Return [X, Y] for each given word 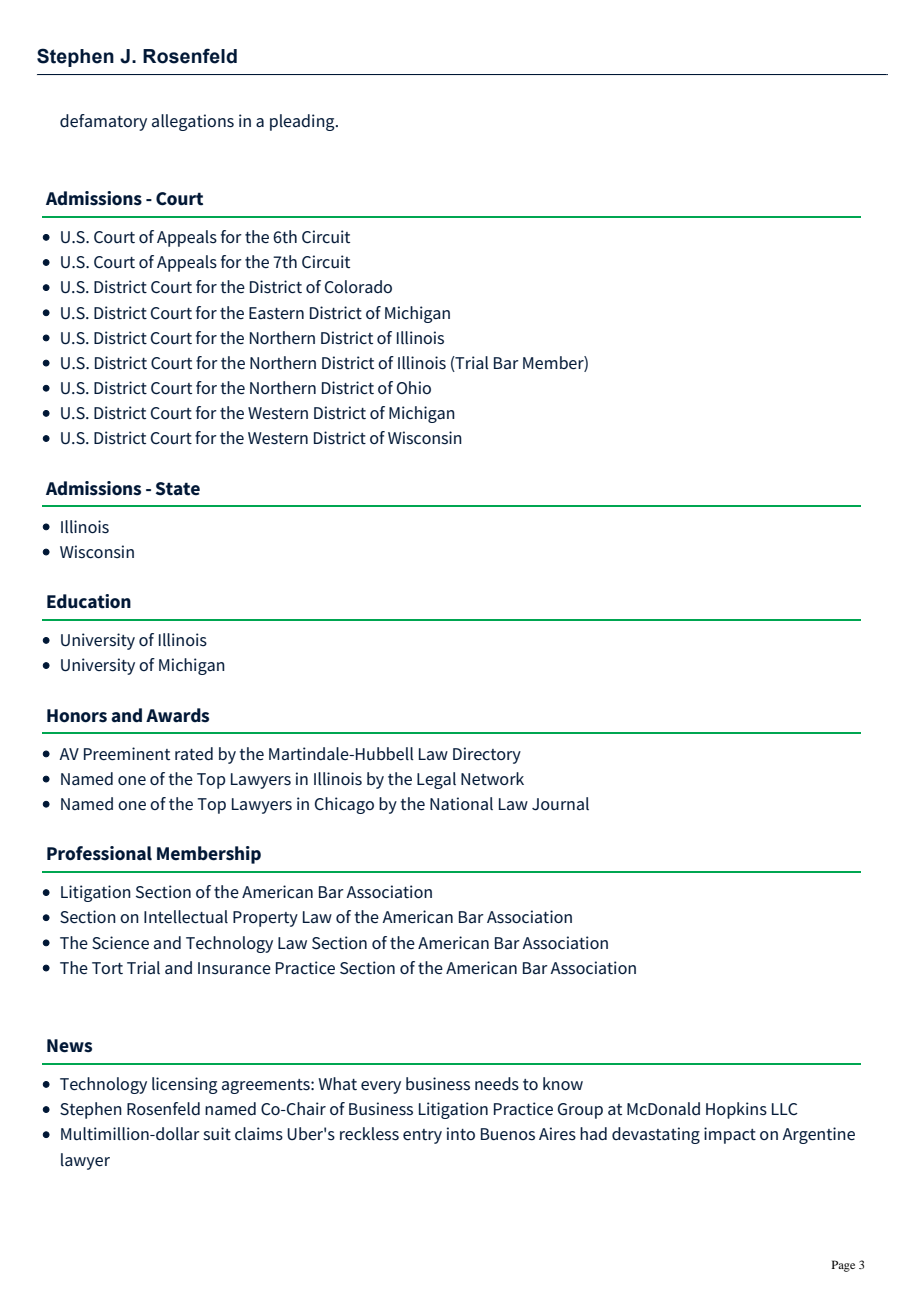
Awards [177, 715]
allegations [193, 122]
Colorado [358, 286]
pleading [303, 122]
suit [217, 1134]
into [461, 1133]
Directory [487, 755]
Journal [560, 804]
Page [843, 1266]
